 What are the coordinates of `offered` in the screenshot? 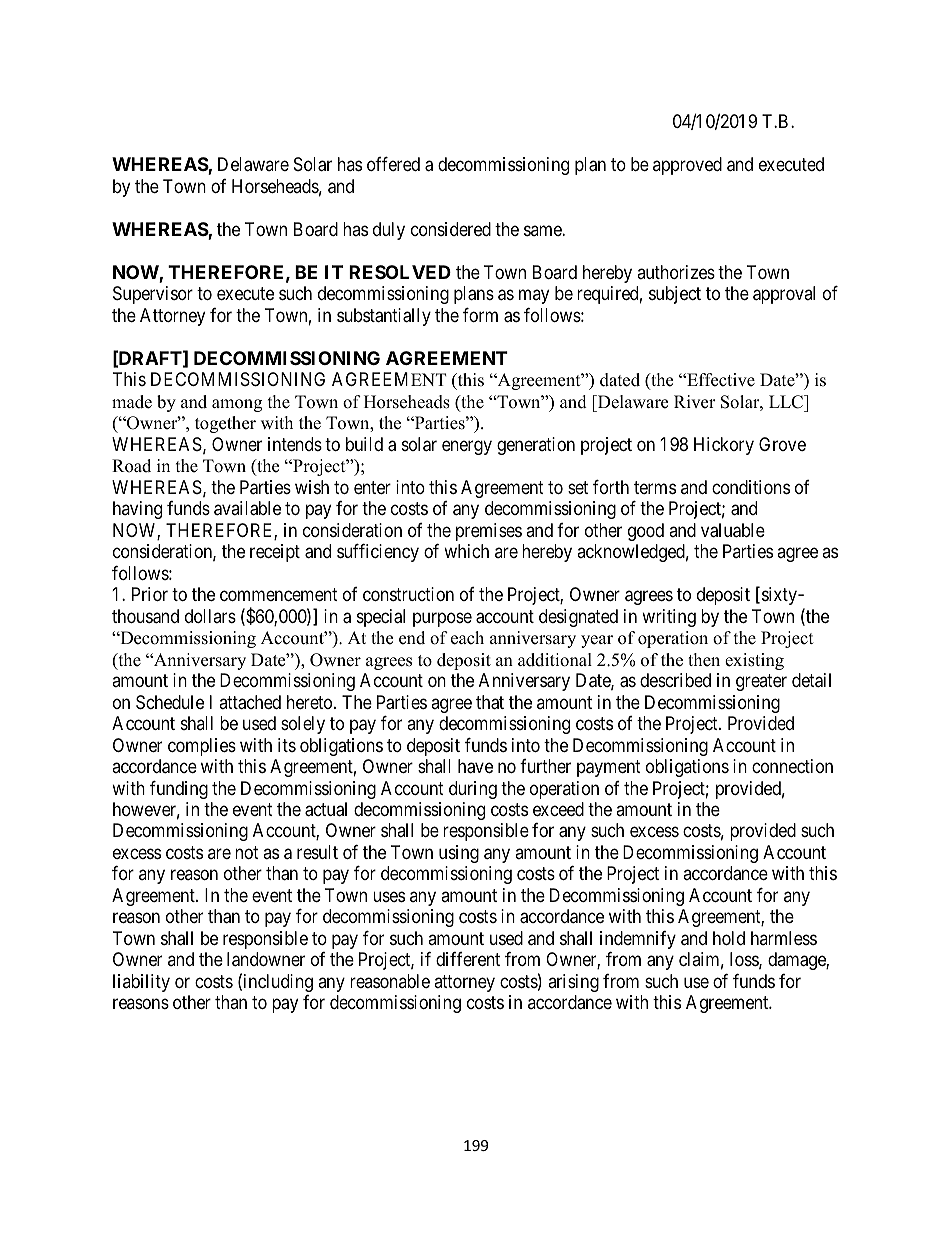 It's located at (393, 164).
